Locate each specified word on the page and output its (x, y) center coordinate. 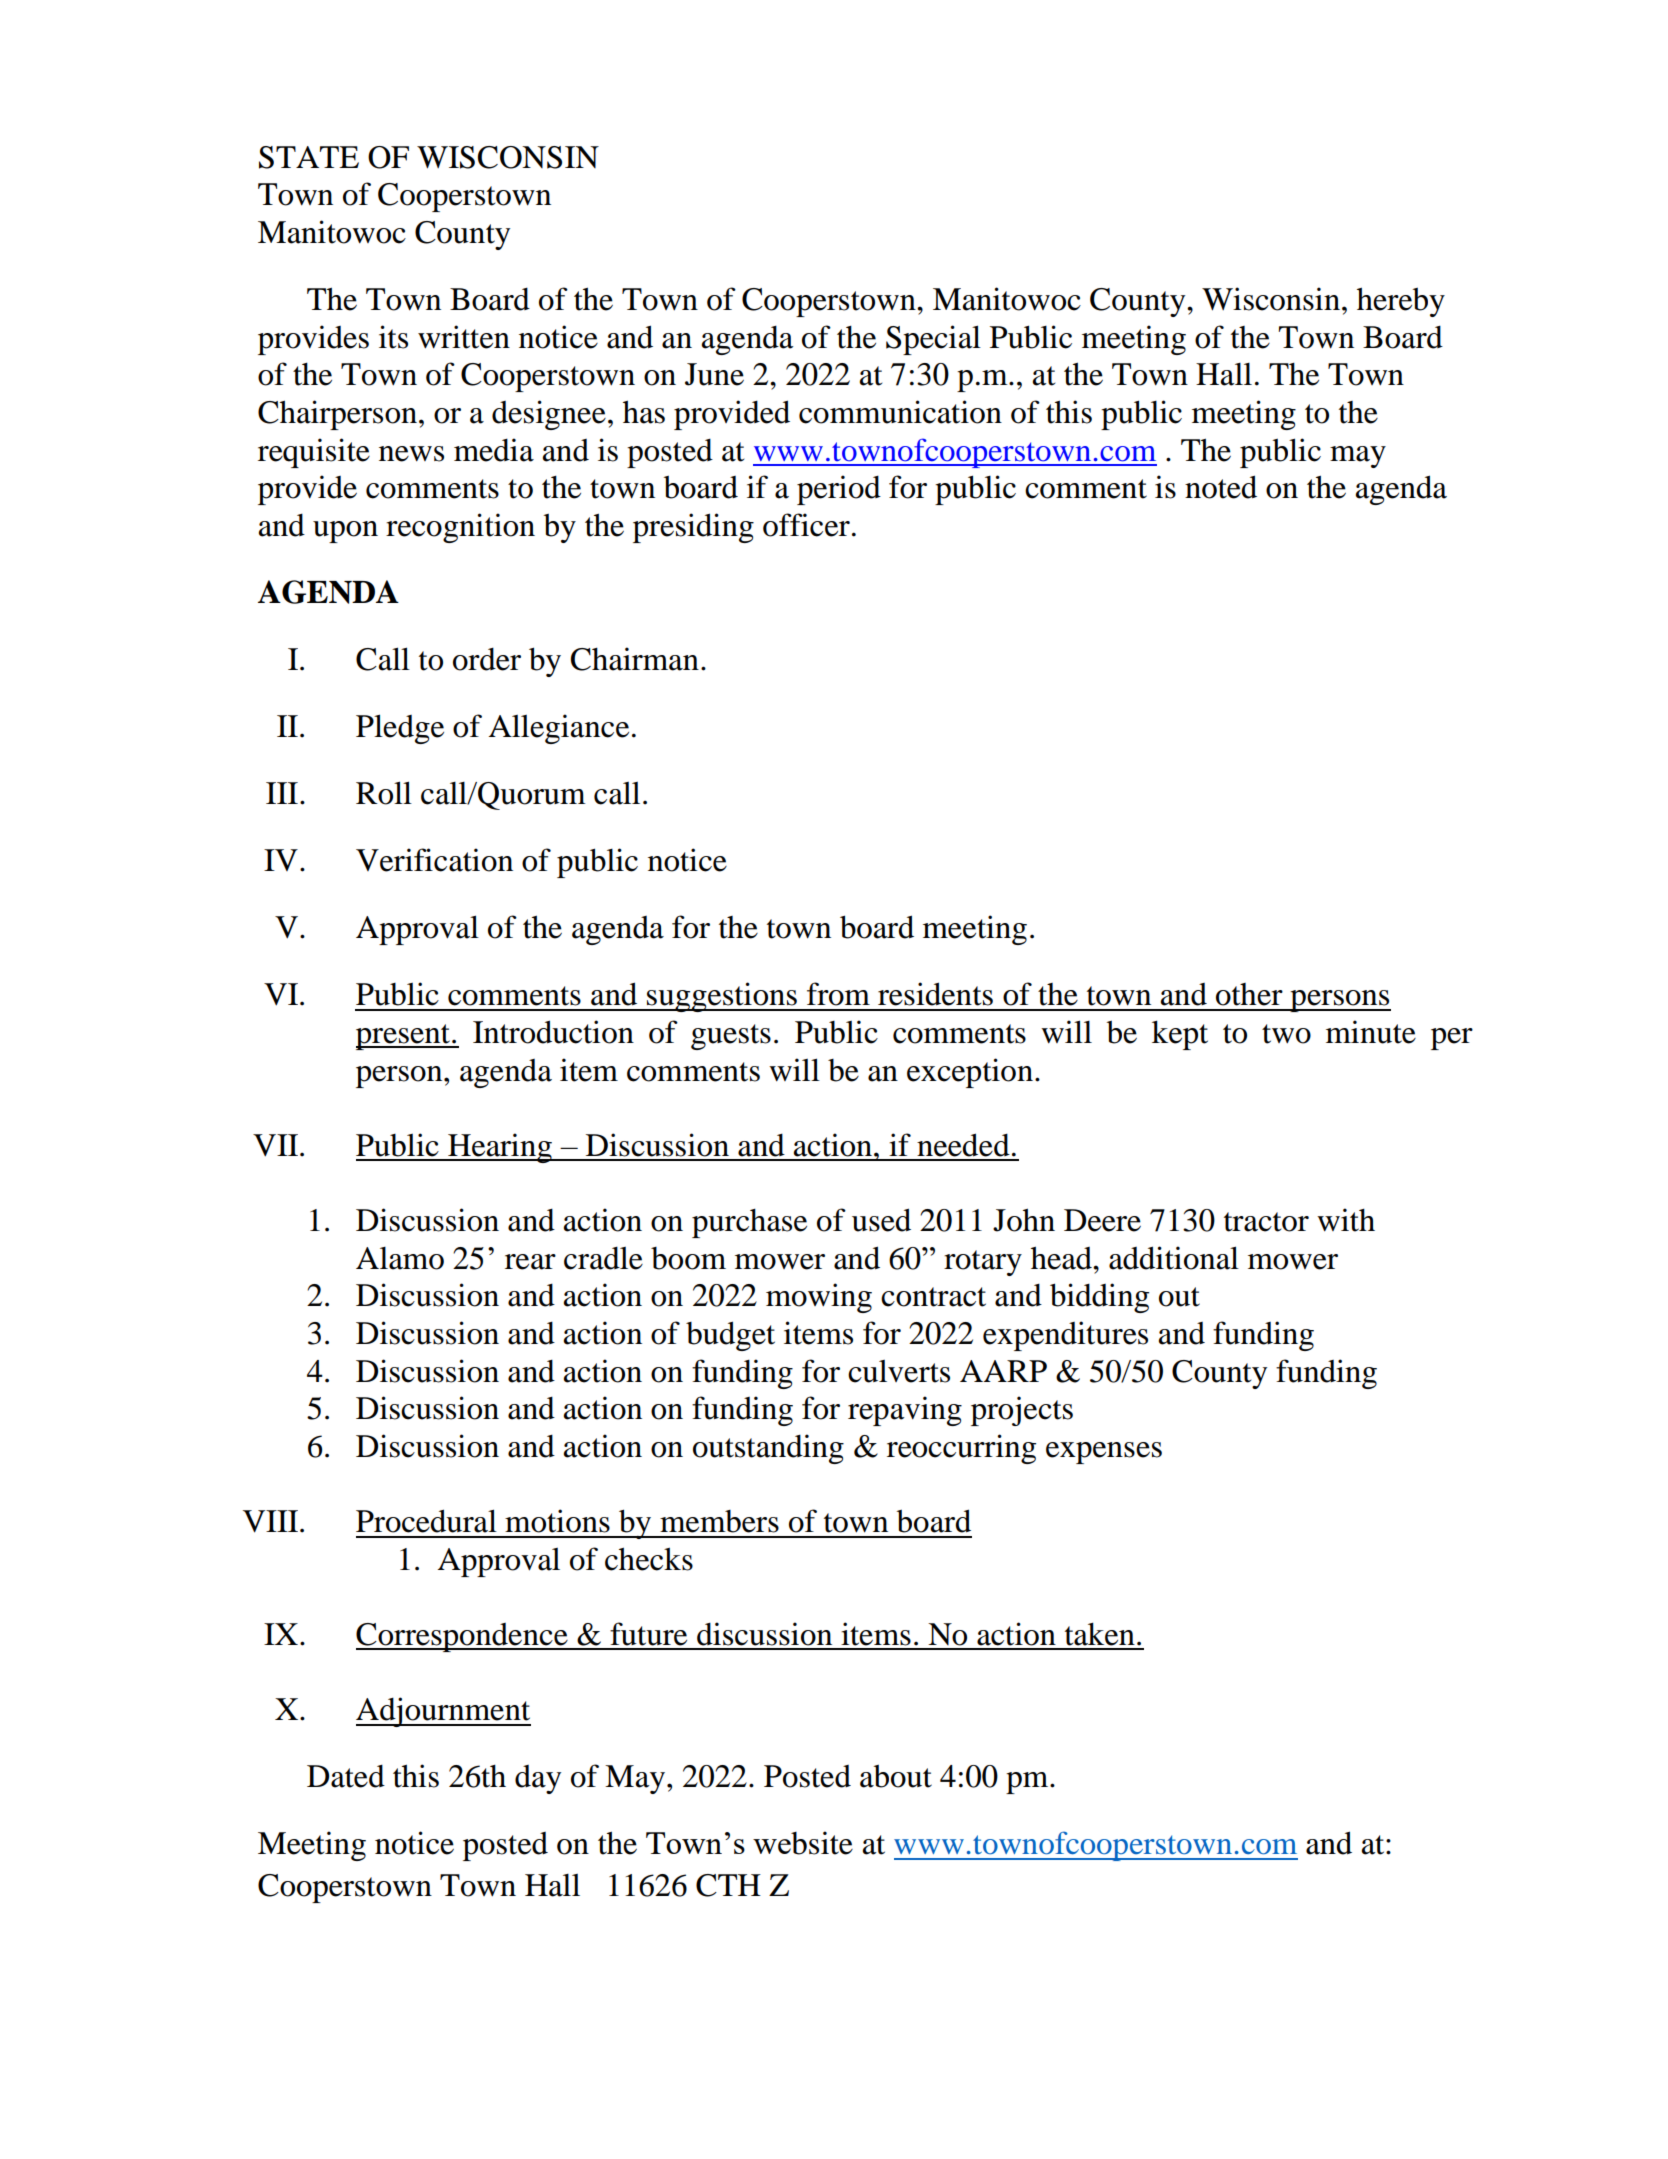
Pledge (400, 729)
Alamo (400, 1258)
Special (933, 340)
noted (1221, 487)
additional (1174, 1258)
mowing (819, 1298)
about (896, 1776)
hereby (1401, 302)
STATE (309, 157)
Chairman (635, 659)
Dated (346, 1776)
